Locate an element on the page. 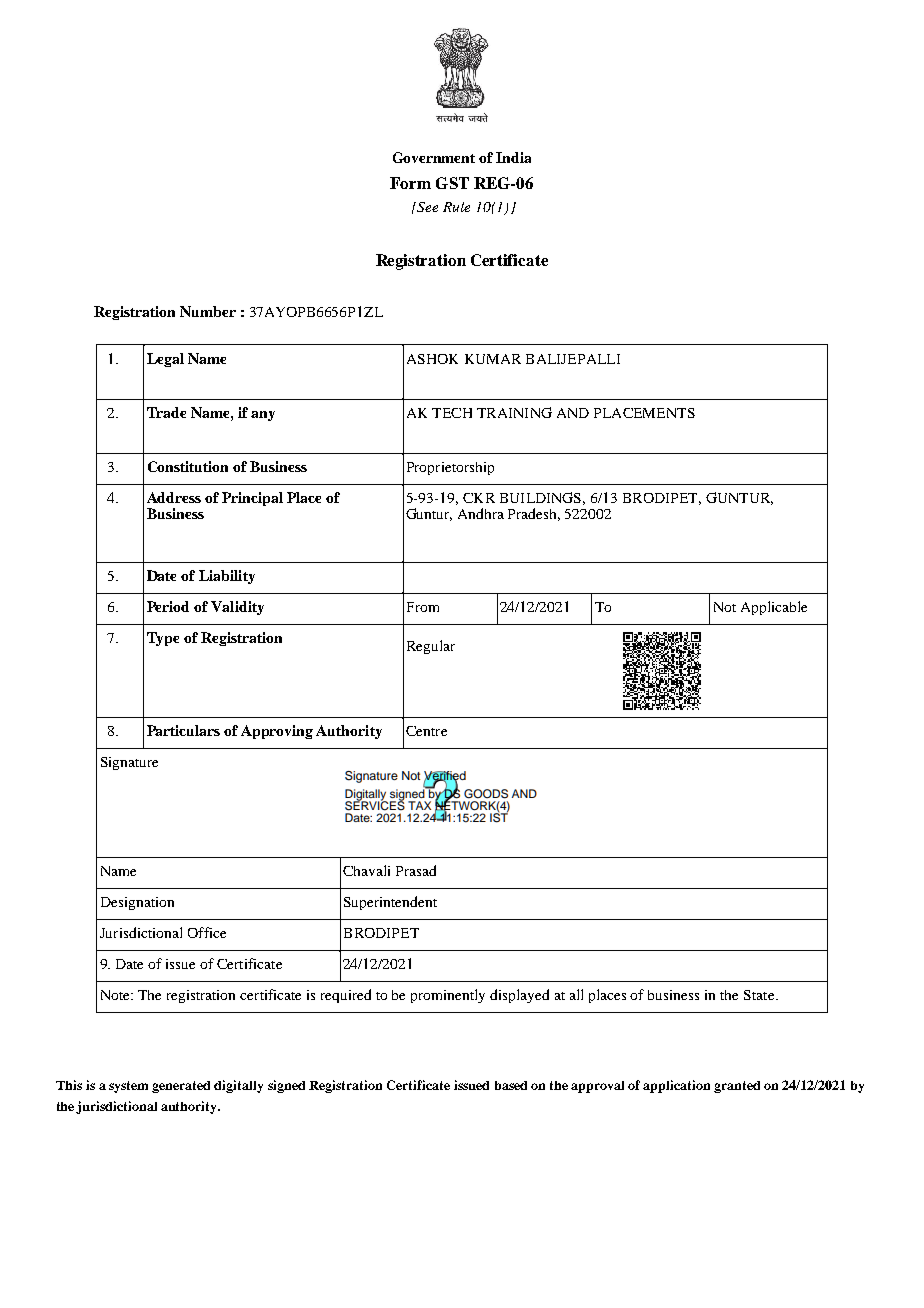  State is located at coordinates (760, 995).
